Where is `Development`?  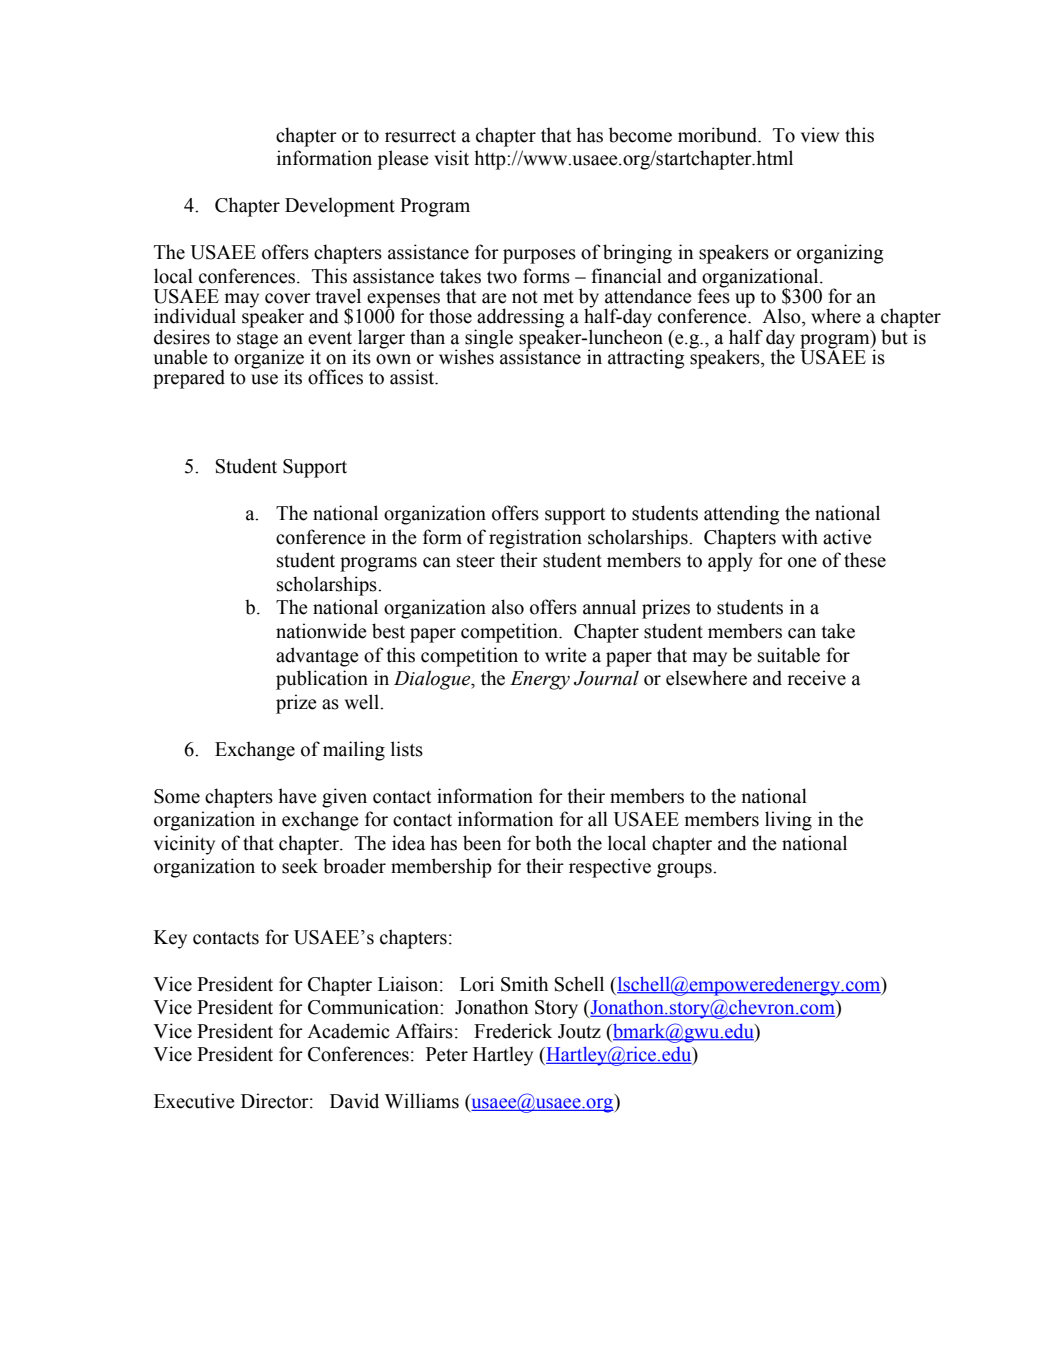
Development is located at coordinates (340, 207).
